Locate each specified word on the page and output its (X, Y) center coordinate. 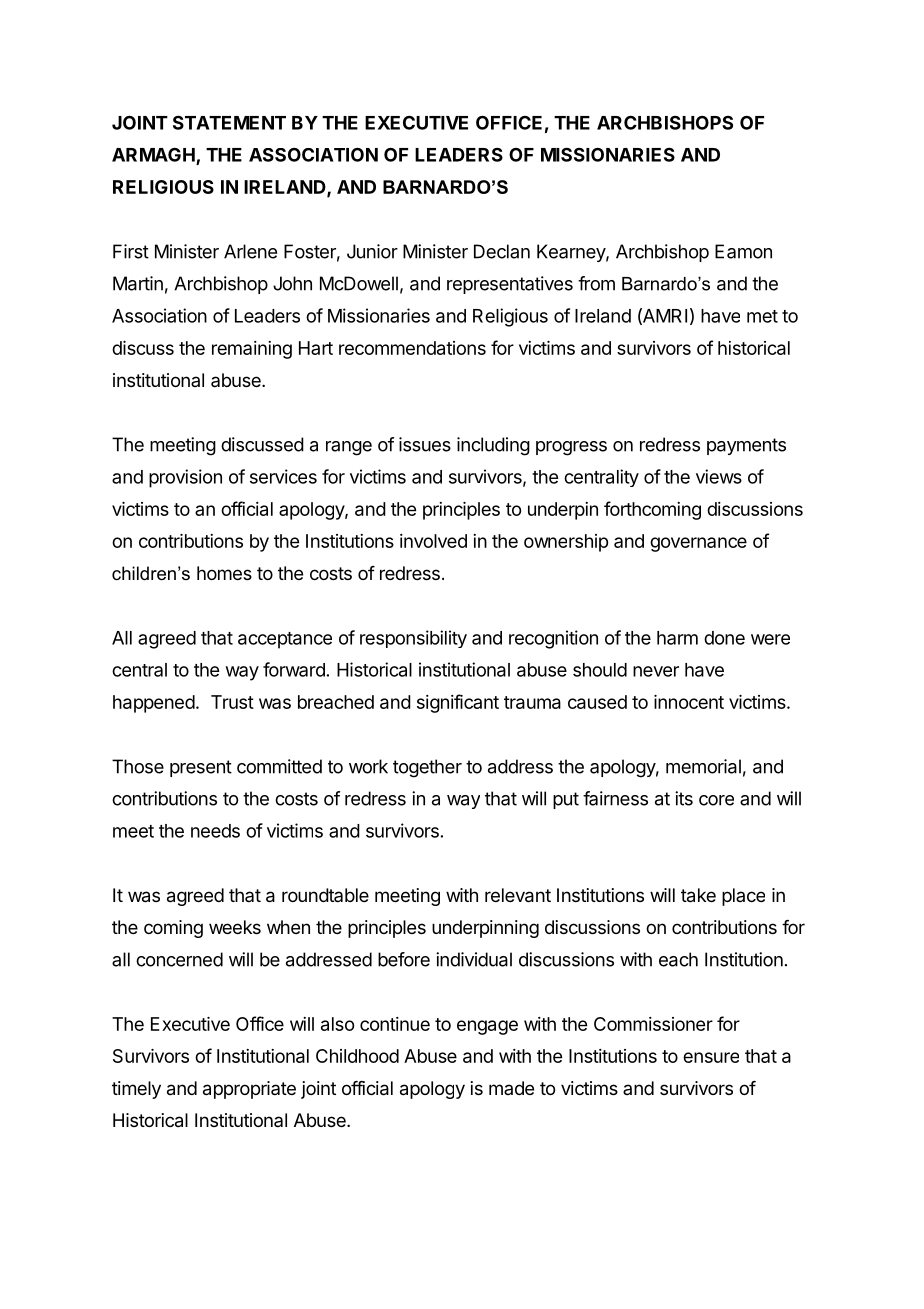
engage (487, 1027)
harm (677, 638)
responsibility (413, 639)
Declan (502, 251)
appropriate (249, 1090)
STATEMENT (229, 122)
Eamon (743, 251)
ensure (711, 1057)
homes (224, 573)
